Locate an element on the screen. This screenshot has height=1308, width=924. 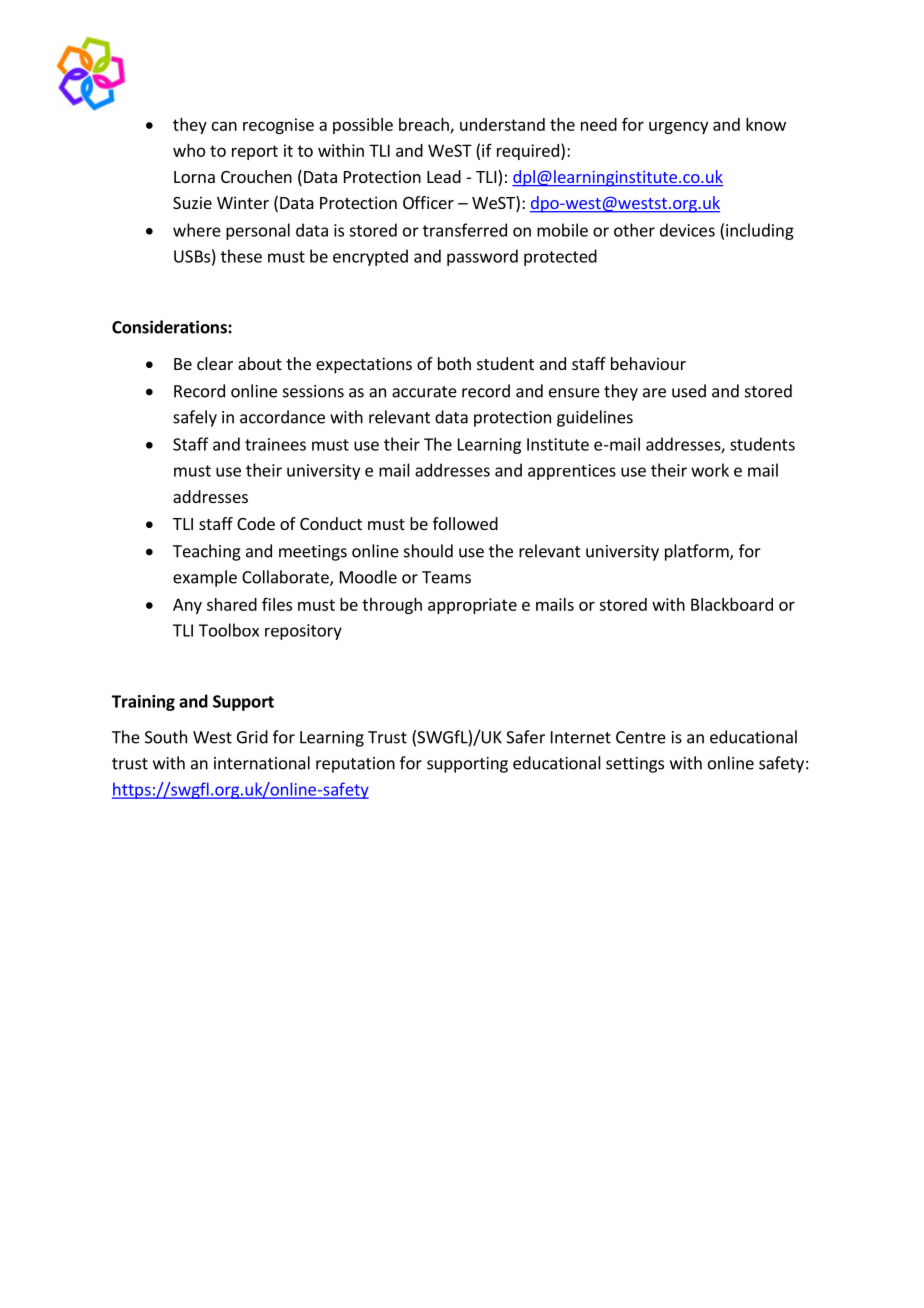
Safer is located at coordinates (525, 737).
